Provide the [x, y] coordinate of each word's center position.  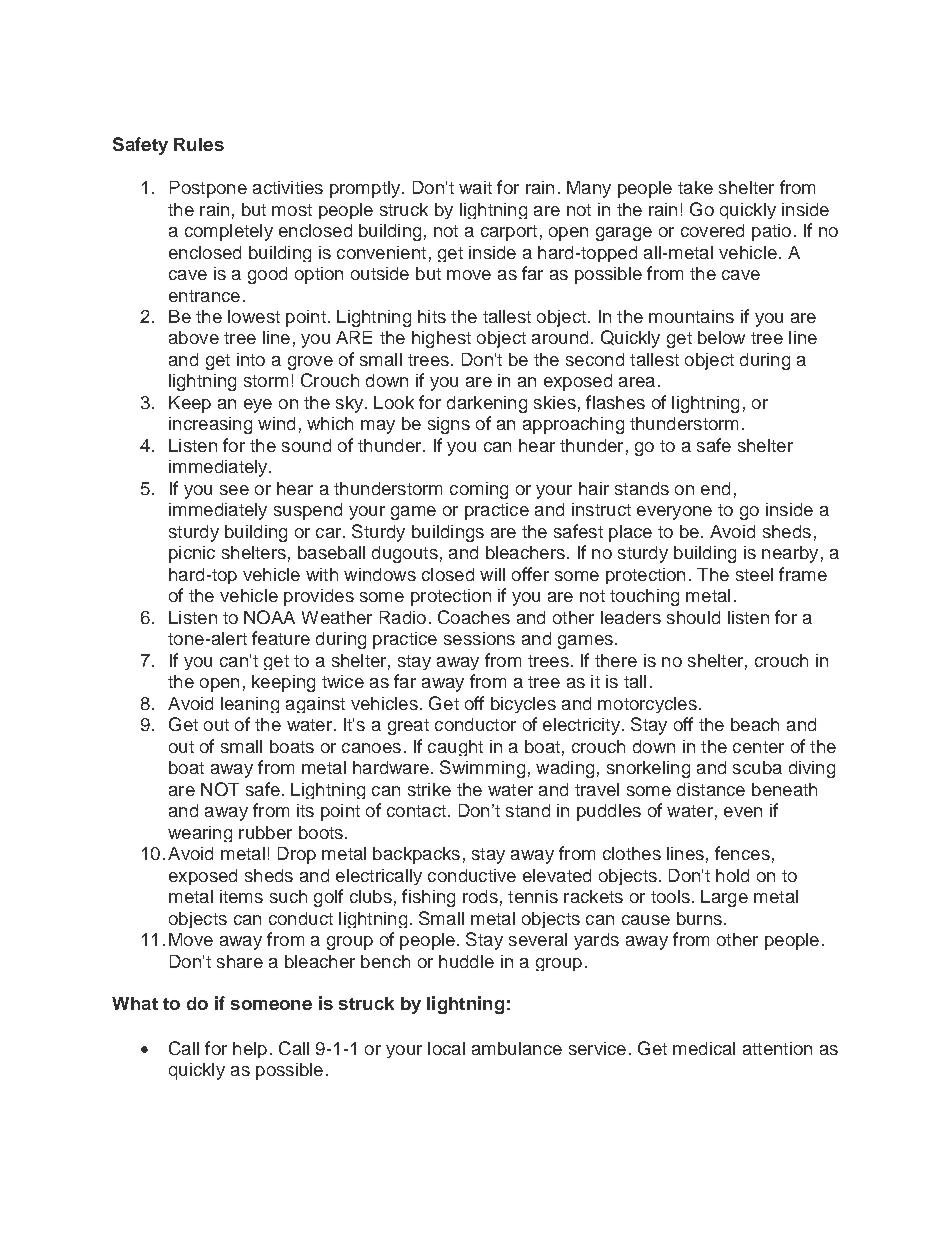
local [446, 1048]
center [758, 747]
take [695, 187]
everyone [674, 513]
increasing [210, 425]
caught [455, 748]
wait [475, 187]
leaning [250, 705]
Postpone [208, 189]
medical [704, 1048]
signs [449, 425]
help [250, 1050]
